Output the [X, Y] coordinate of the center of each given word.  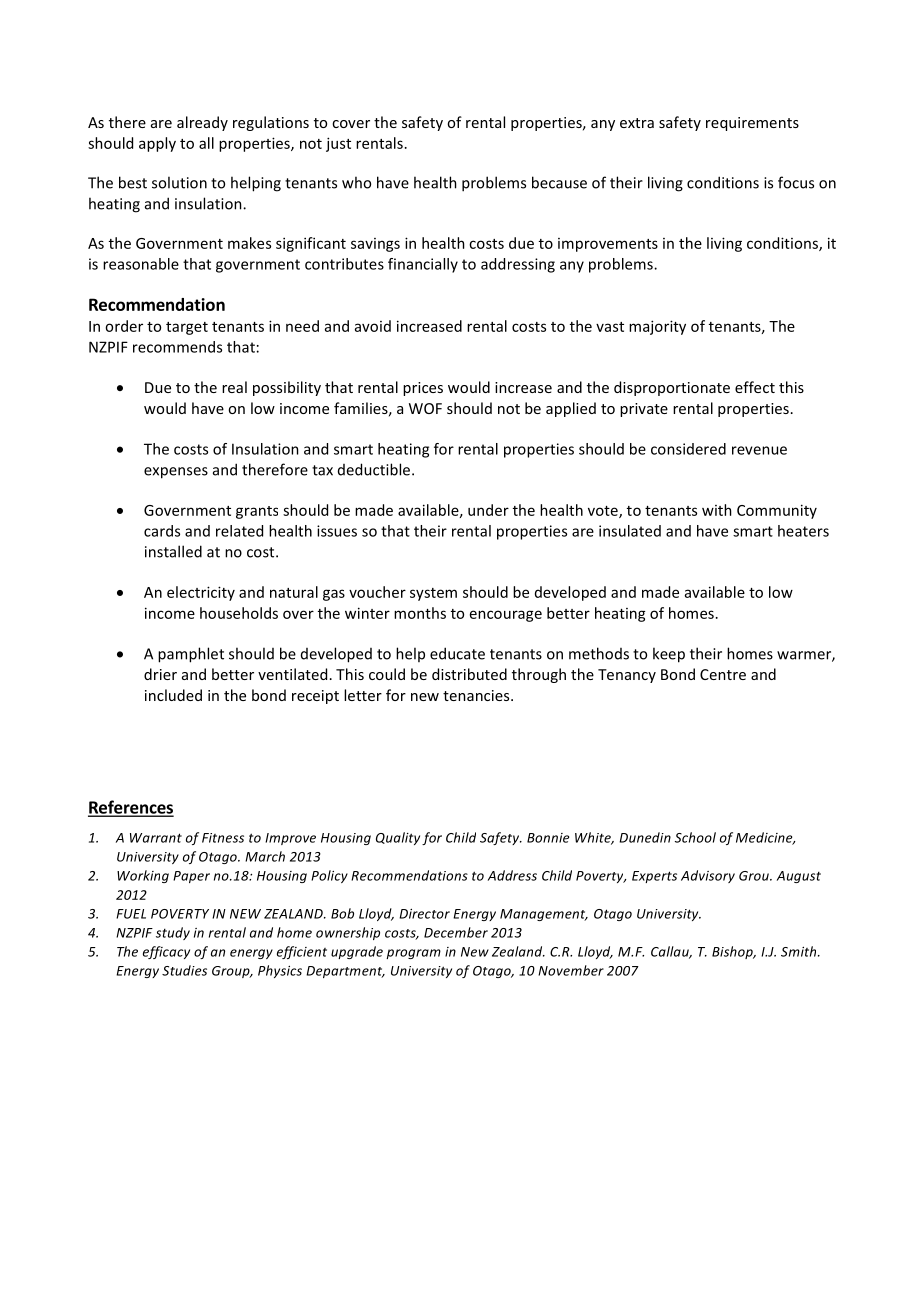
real [234, 387]
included [173, 695]
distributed [469, 674]
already [202, 123]
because [559, 182]
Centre [723, 674]
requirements [752, 124]
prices [423, 389]
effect [755, 387]
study [173, 933]
